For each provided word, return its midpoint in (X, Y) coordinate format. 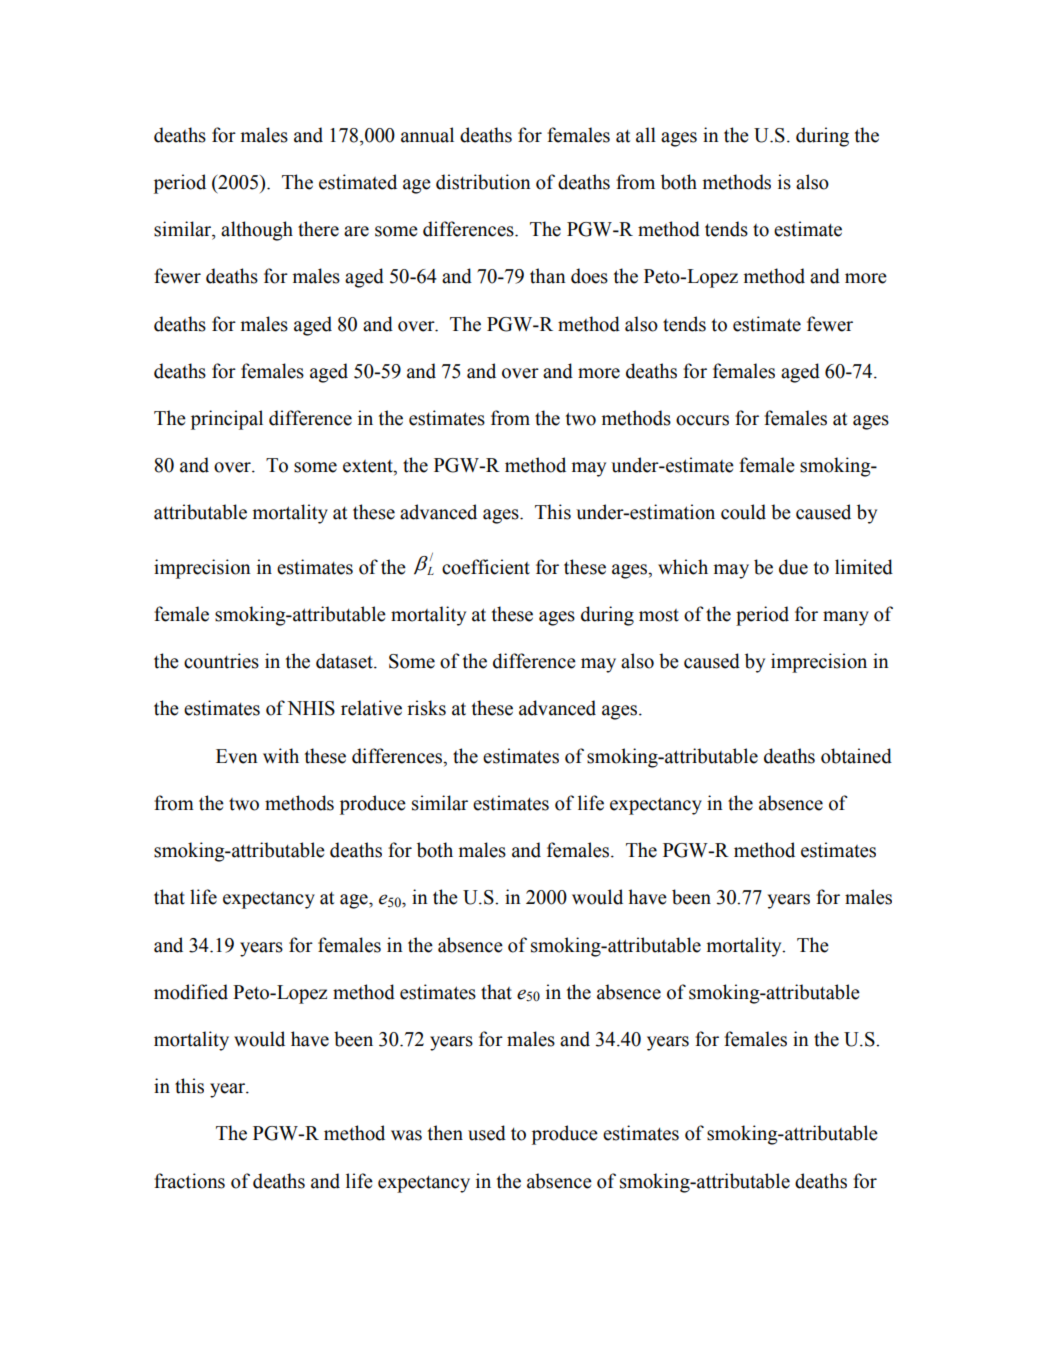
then (445, 1133)
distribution (483, 182)
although (257, 231)
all (646, 135)
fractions (189, 1181)
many (846, 618)
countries (221, 661)
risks (426, 708)
